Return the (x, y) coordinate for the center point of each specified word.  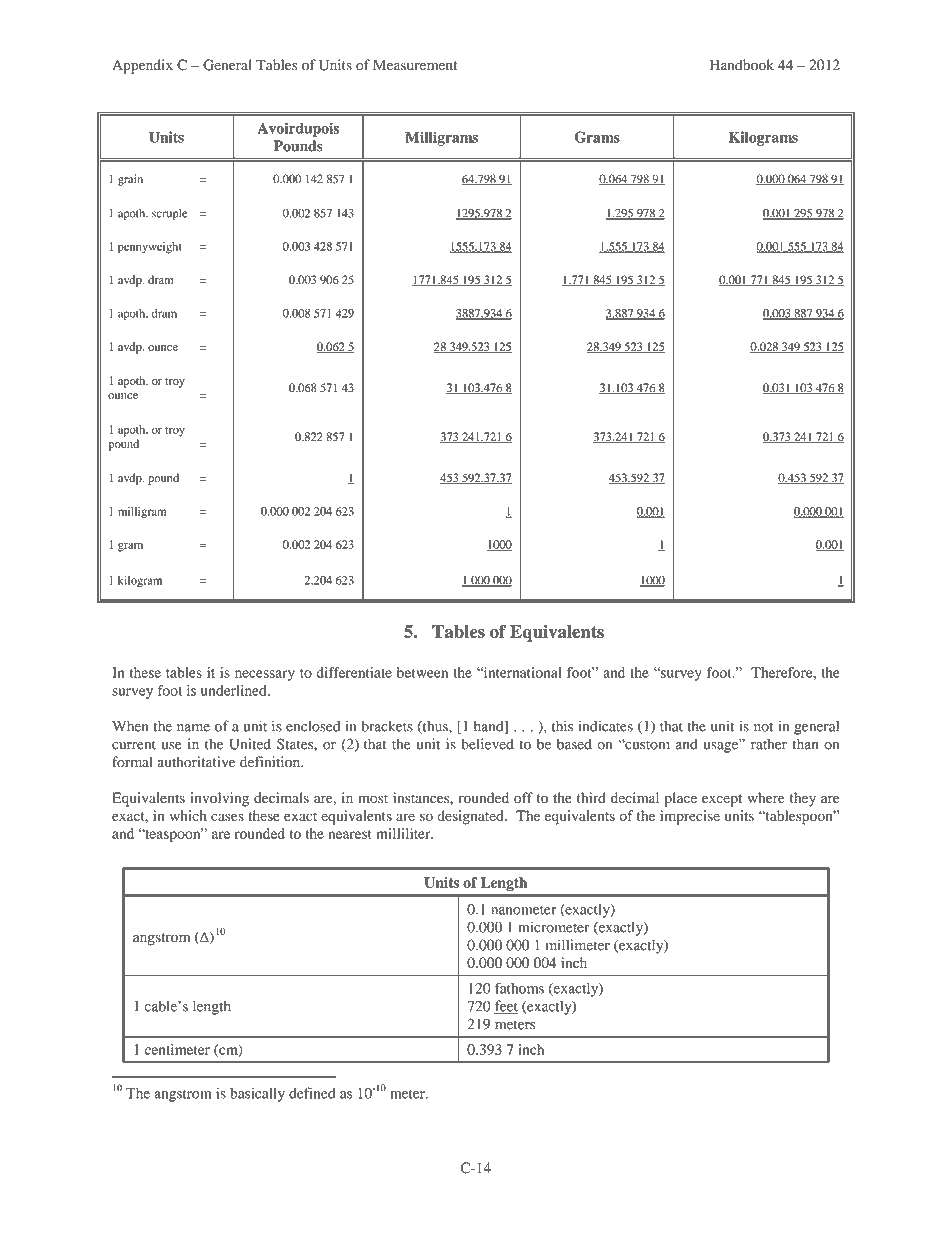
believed (487, 744)
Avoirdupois (298, 129)
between (422, 672)
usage (722, 746)
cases (227, 817)
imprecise (690, 817)
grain (130, 180)
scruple (169, 214)
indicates (606, 726)
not (763, 727)
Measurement (415, 65)
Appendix (142, 66)
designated (471, 817)
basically (257, 1094)
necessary (265, 675)
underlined (235, 690)
